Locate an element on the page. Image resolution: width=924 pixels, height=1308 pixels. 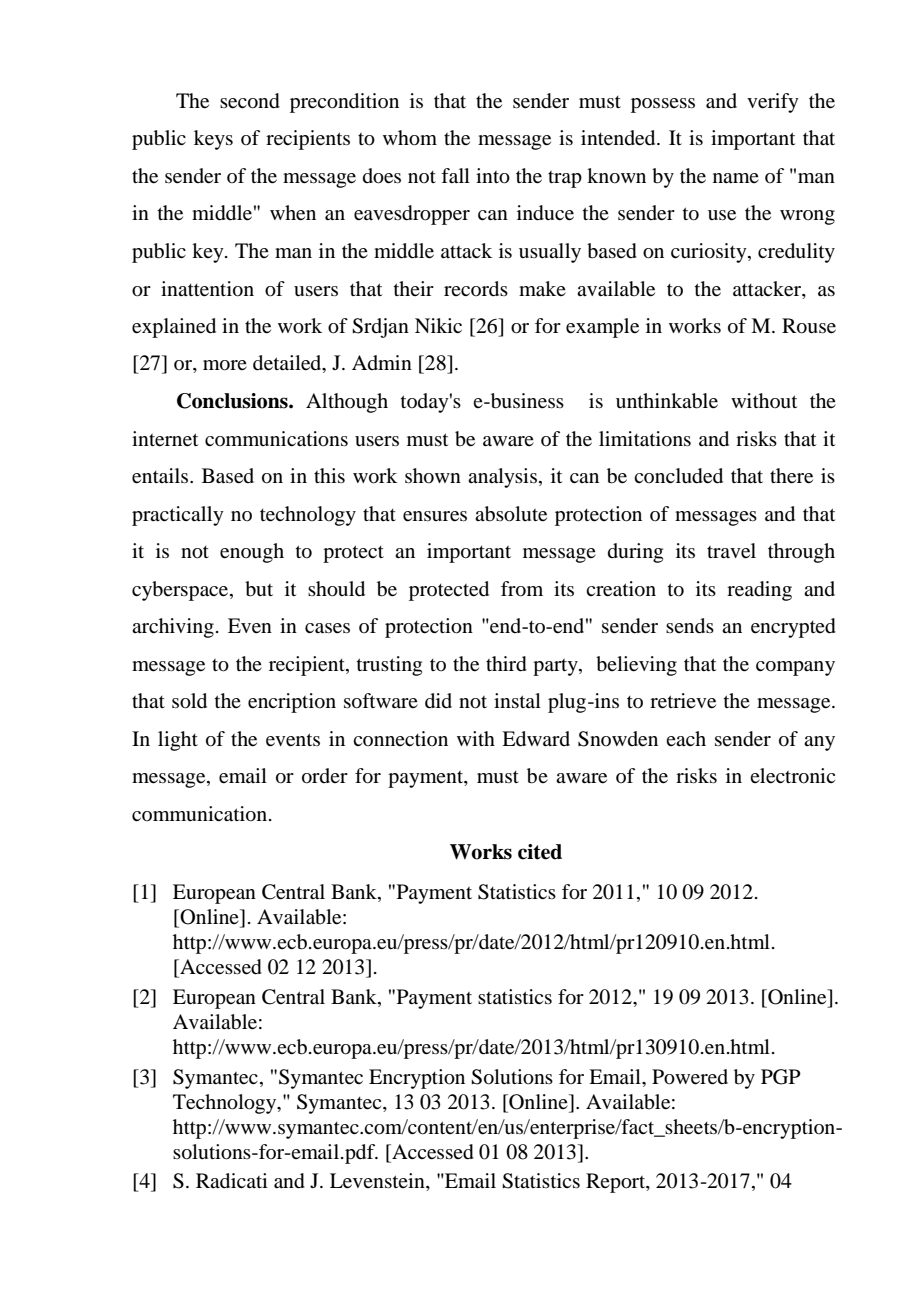
reading is located at coordinates (759, 591).
